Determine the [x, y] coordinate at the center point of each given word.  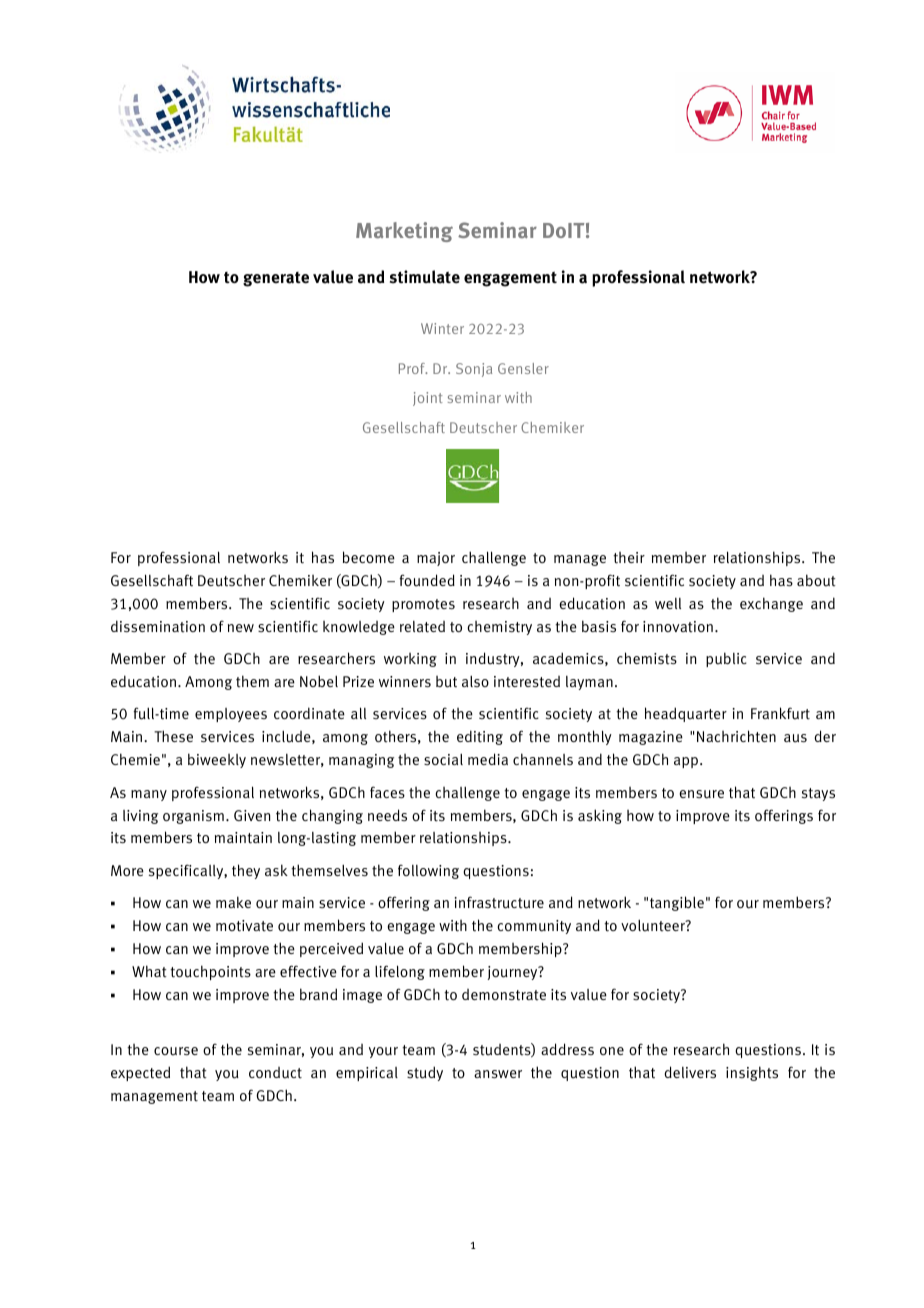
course [176, 1051]
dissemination [158, 626]
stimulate [425, 277]
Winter [442, 328]
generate [276, 279]
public [726, 659]
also [475, 681]
